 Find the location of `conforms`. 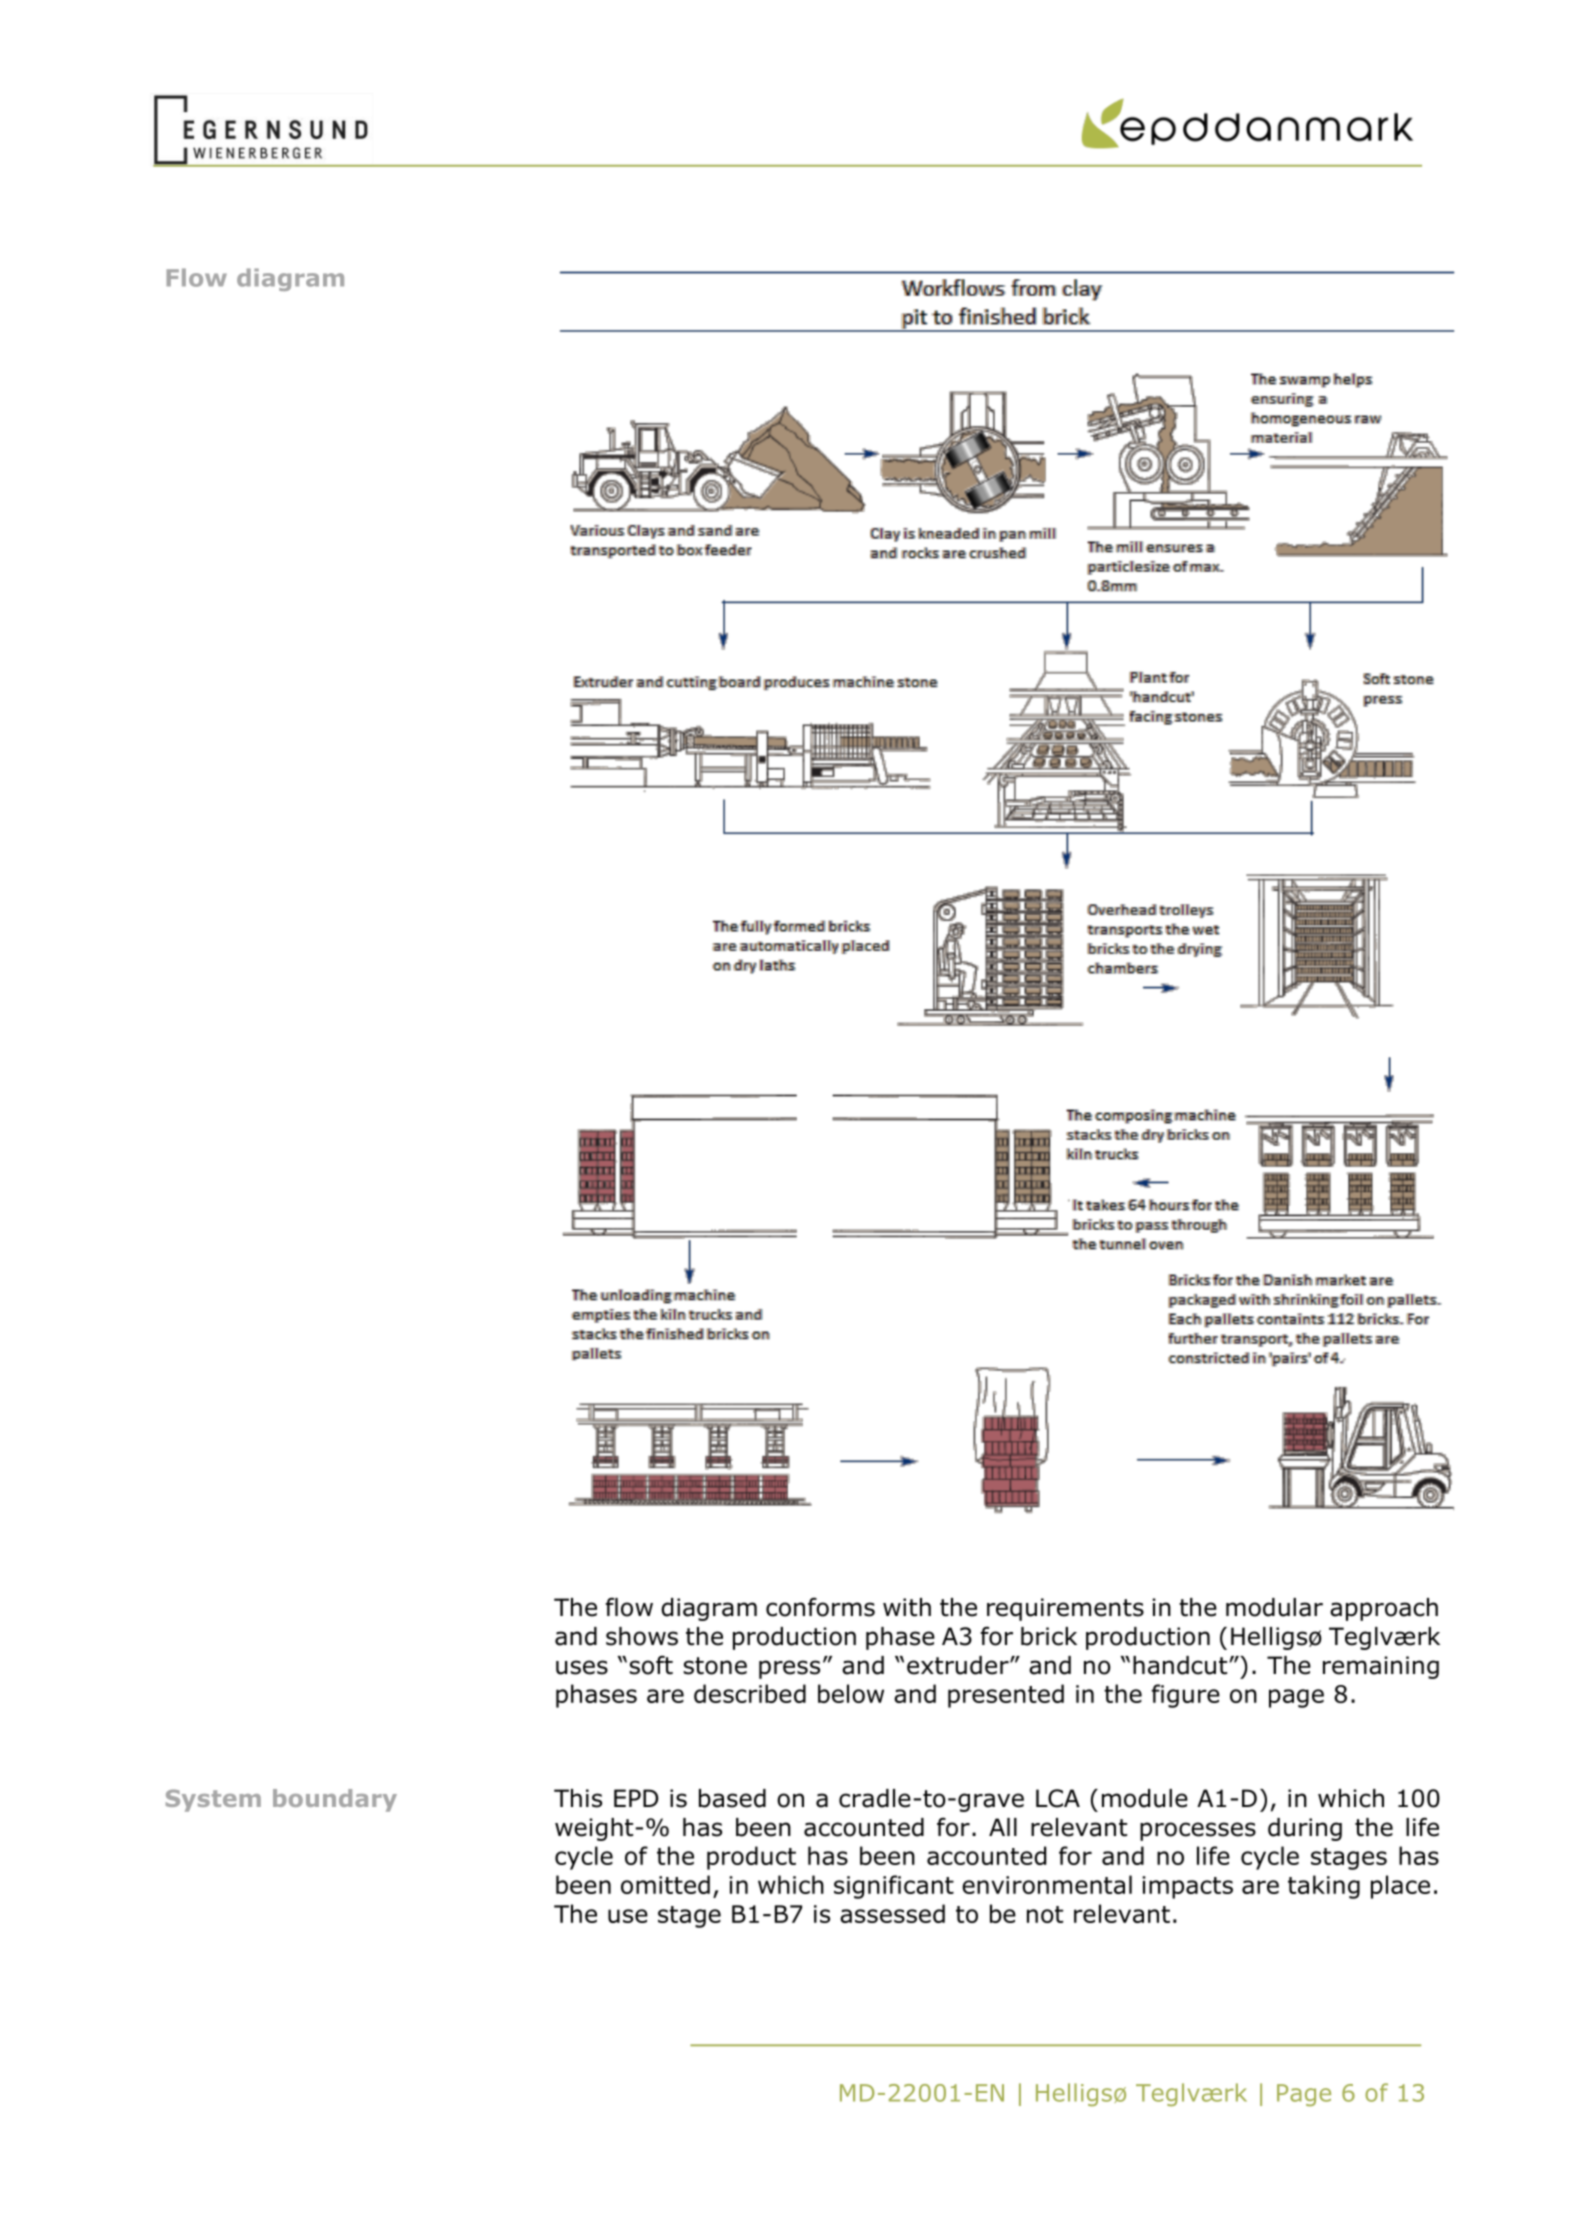

conforms is located at coordinates (820, 1607).
